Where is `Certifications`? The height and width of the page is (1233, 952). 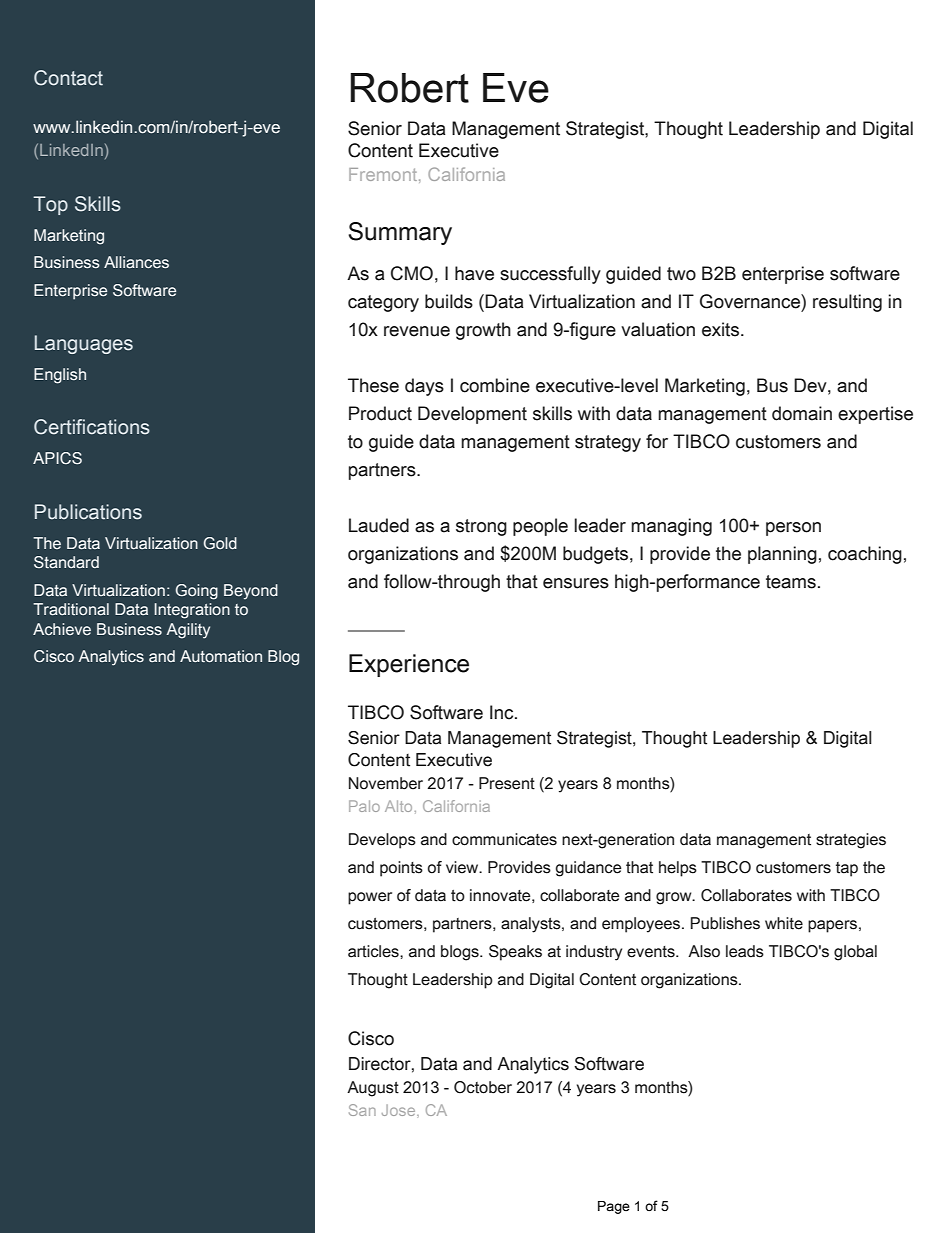 Certifications is located at coordinates (92, 427).
